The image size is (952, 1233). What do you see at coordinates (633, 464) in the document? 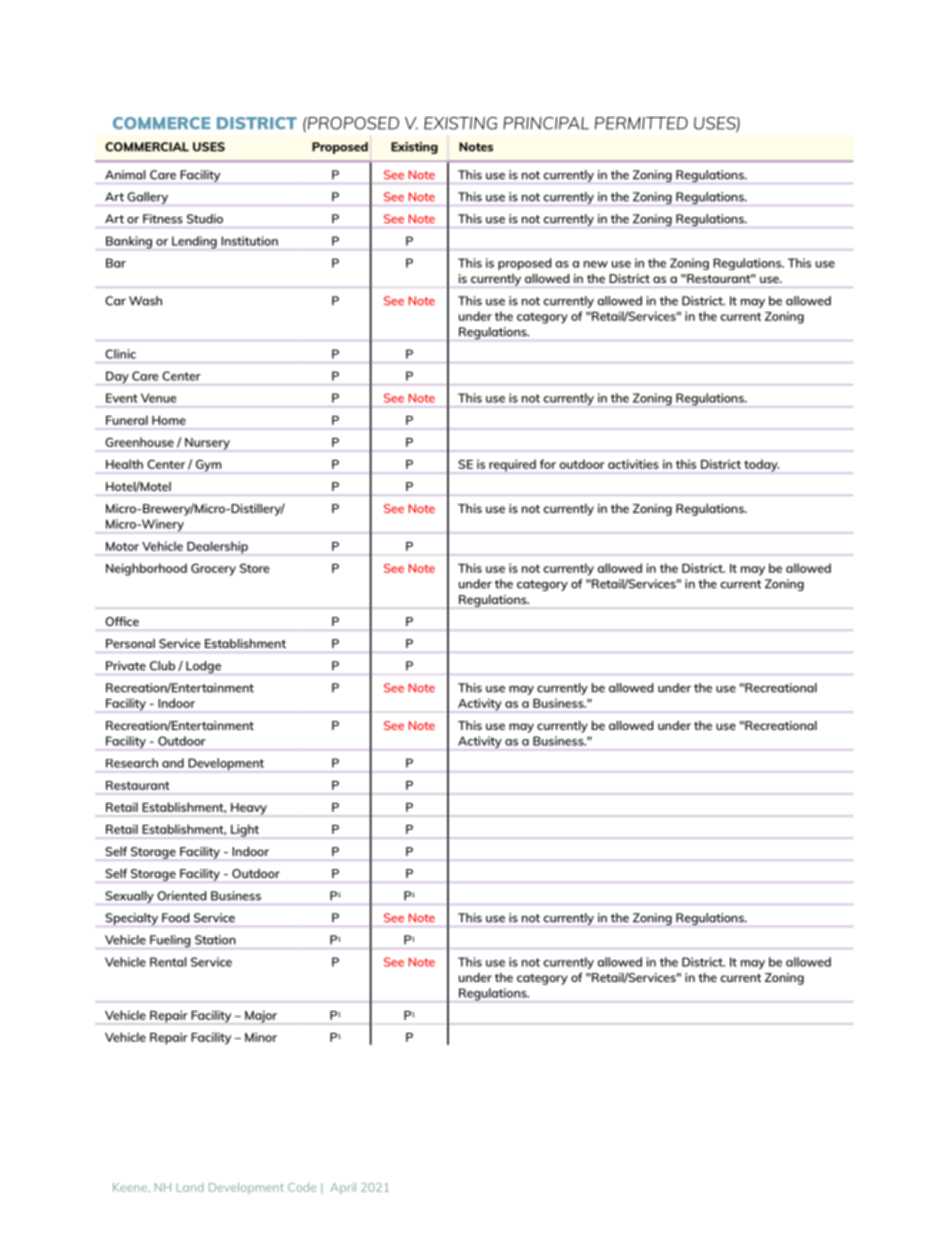
I see `activities` at bounding box center [633, 464].
